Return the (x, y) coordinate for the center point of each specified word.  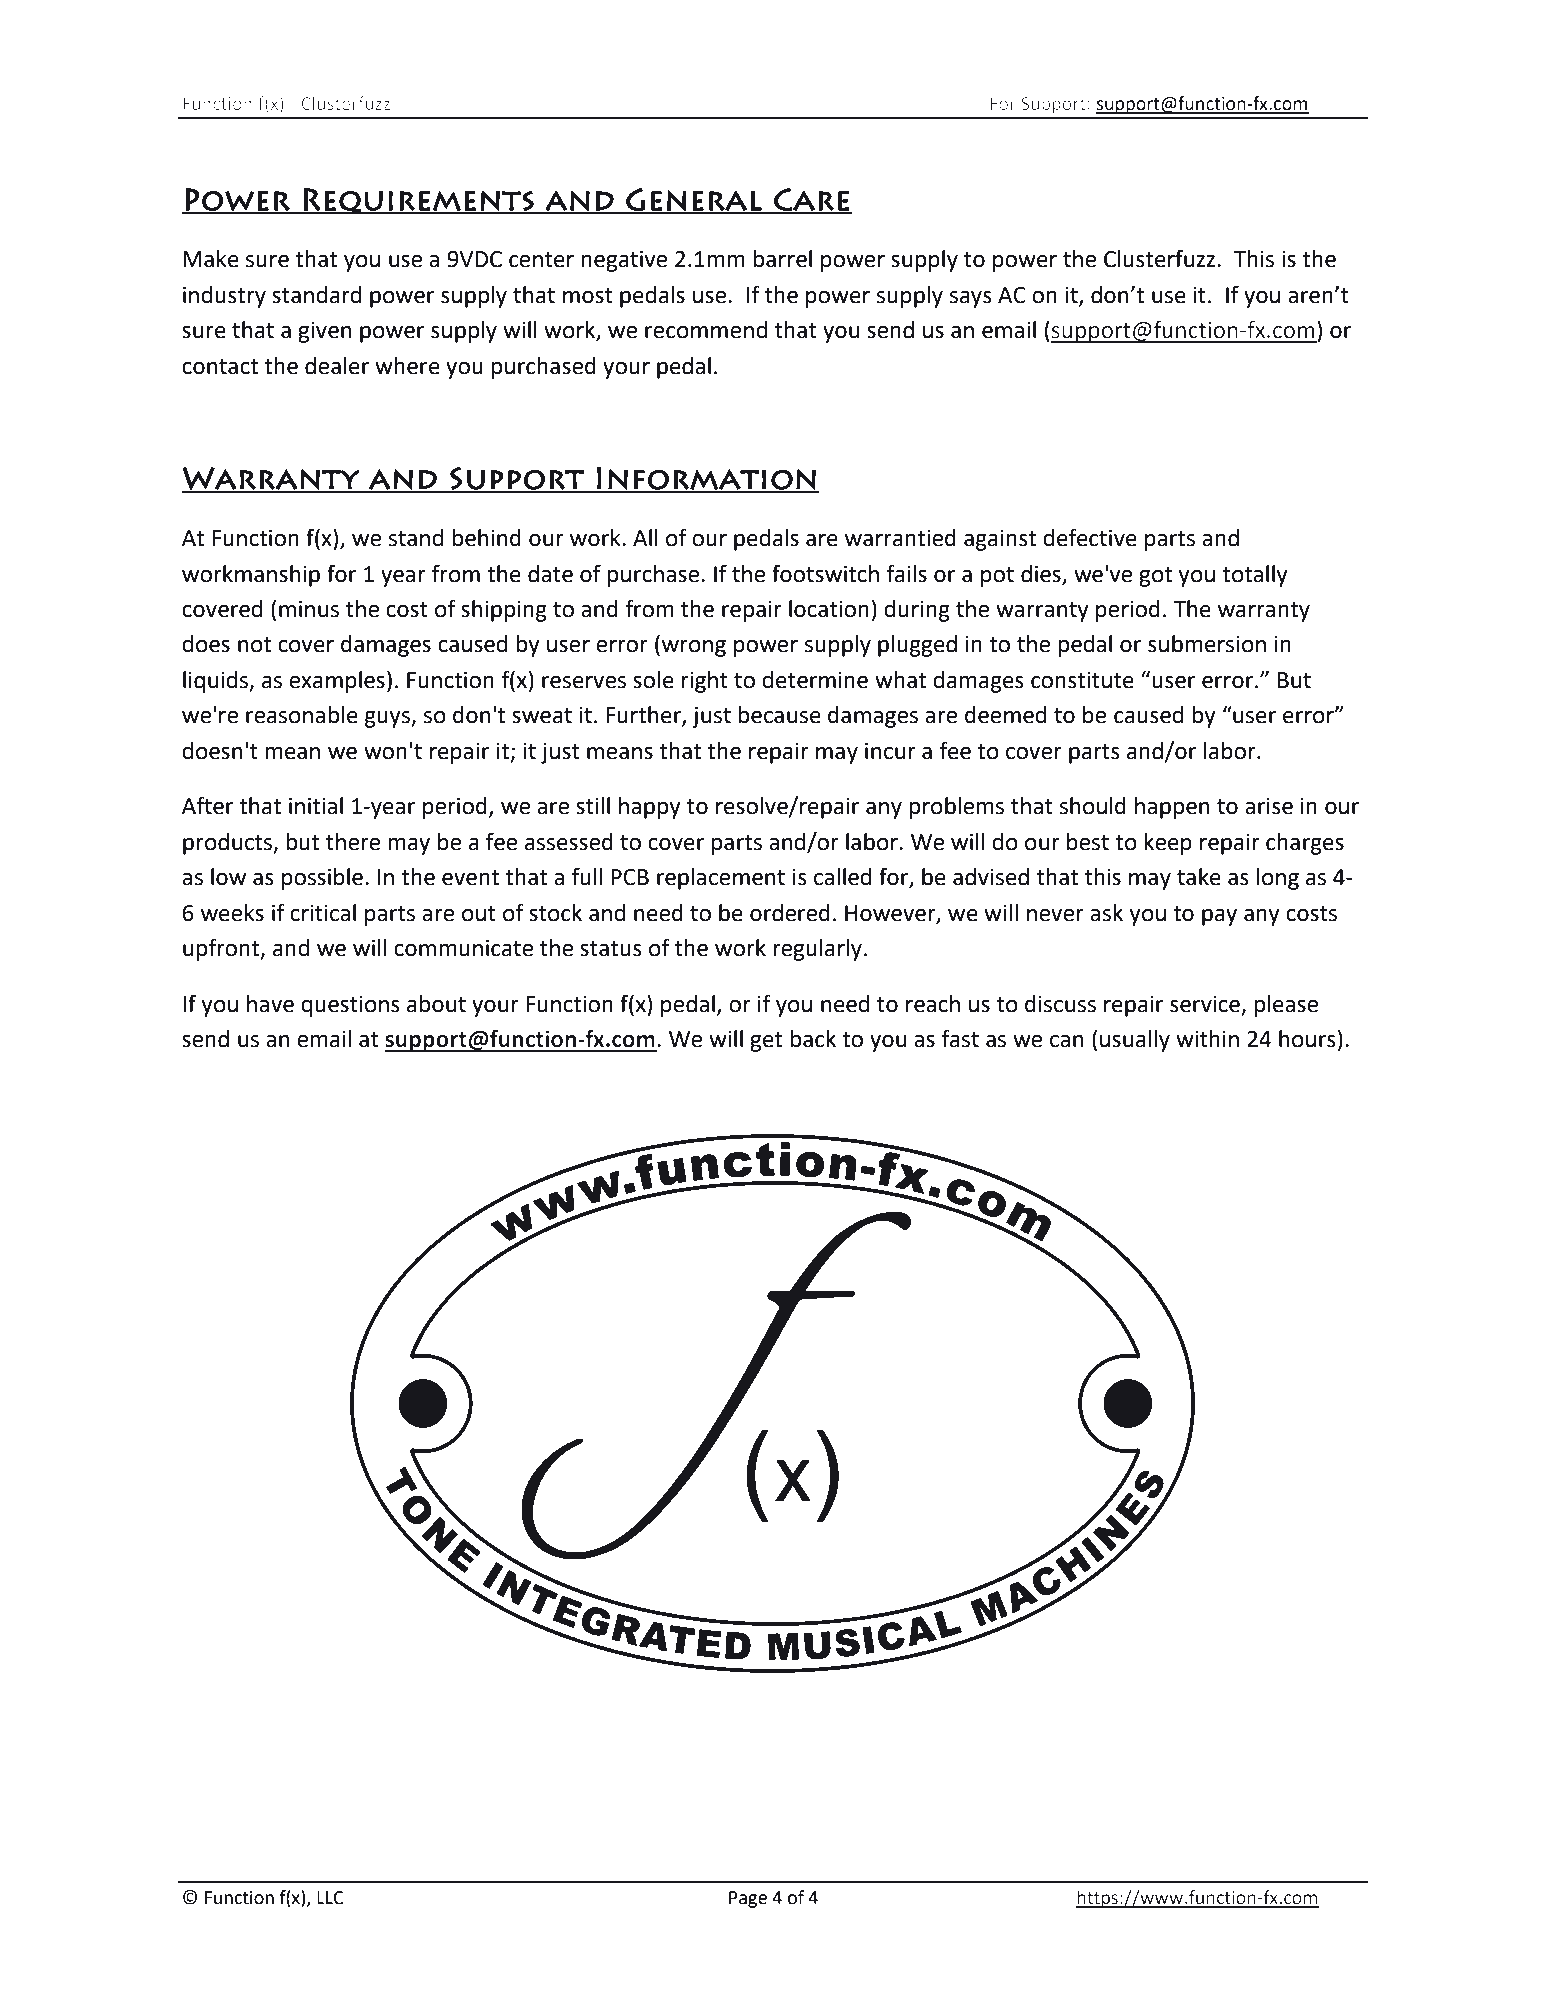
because (779, 715)
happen (1172, 808)
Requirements (419, 201)
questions (350, 1006)
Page (748, 1899)
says (971, 299)
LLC (330, 1898)
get (766, 1042)
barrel (782, 259)
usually (1135, 1041)
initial (316, 806)
